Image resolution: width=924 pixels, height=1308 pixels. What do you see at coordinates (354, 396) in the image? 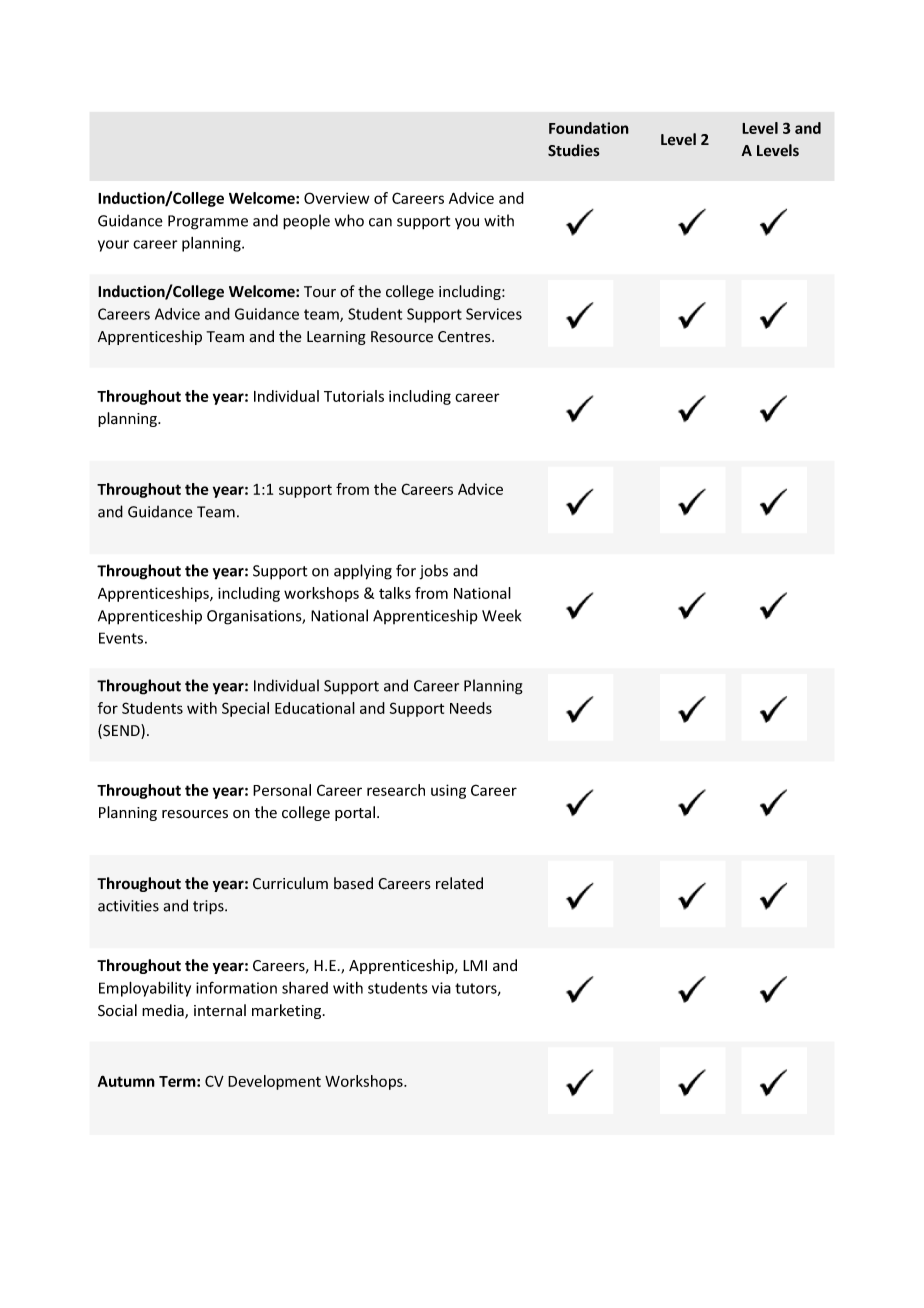
I see `Tutorials` at bounding box center [354, 396].
